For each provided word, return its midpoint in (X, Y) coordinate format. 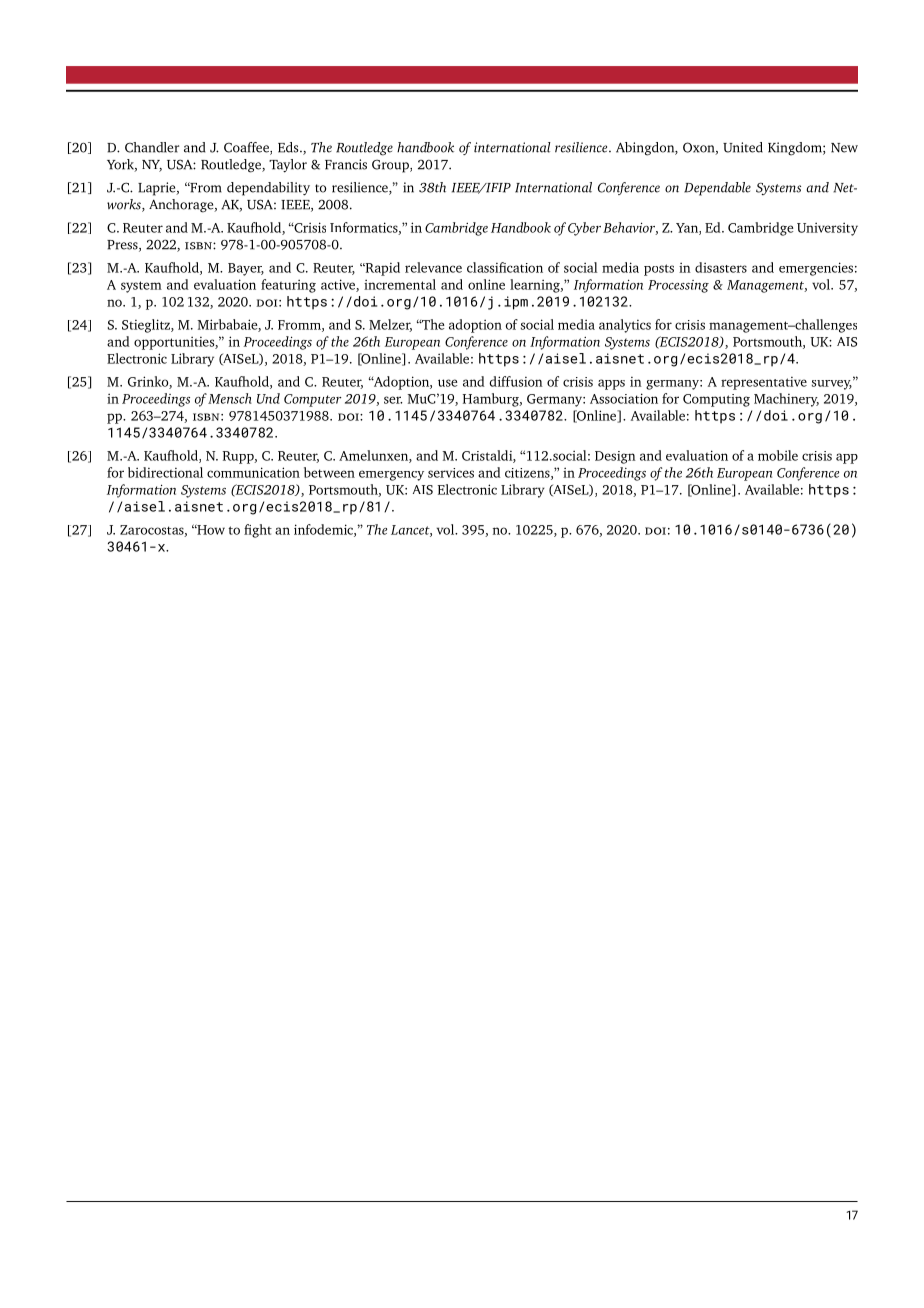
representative (764, 383)
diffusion (516, 381)
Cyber (584, 229)
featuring (288, 286)
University (827, 229)
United (743, 147)
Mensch (230, 398)
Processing (678, 286)
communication (253, 472)
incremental (400, 284)
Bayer (246, 269)
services (451, 473)
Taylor (288, 166)
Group (391, 166)
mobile (778, 455)
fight (258, 531)
